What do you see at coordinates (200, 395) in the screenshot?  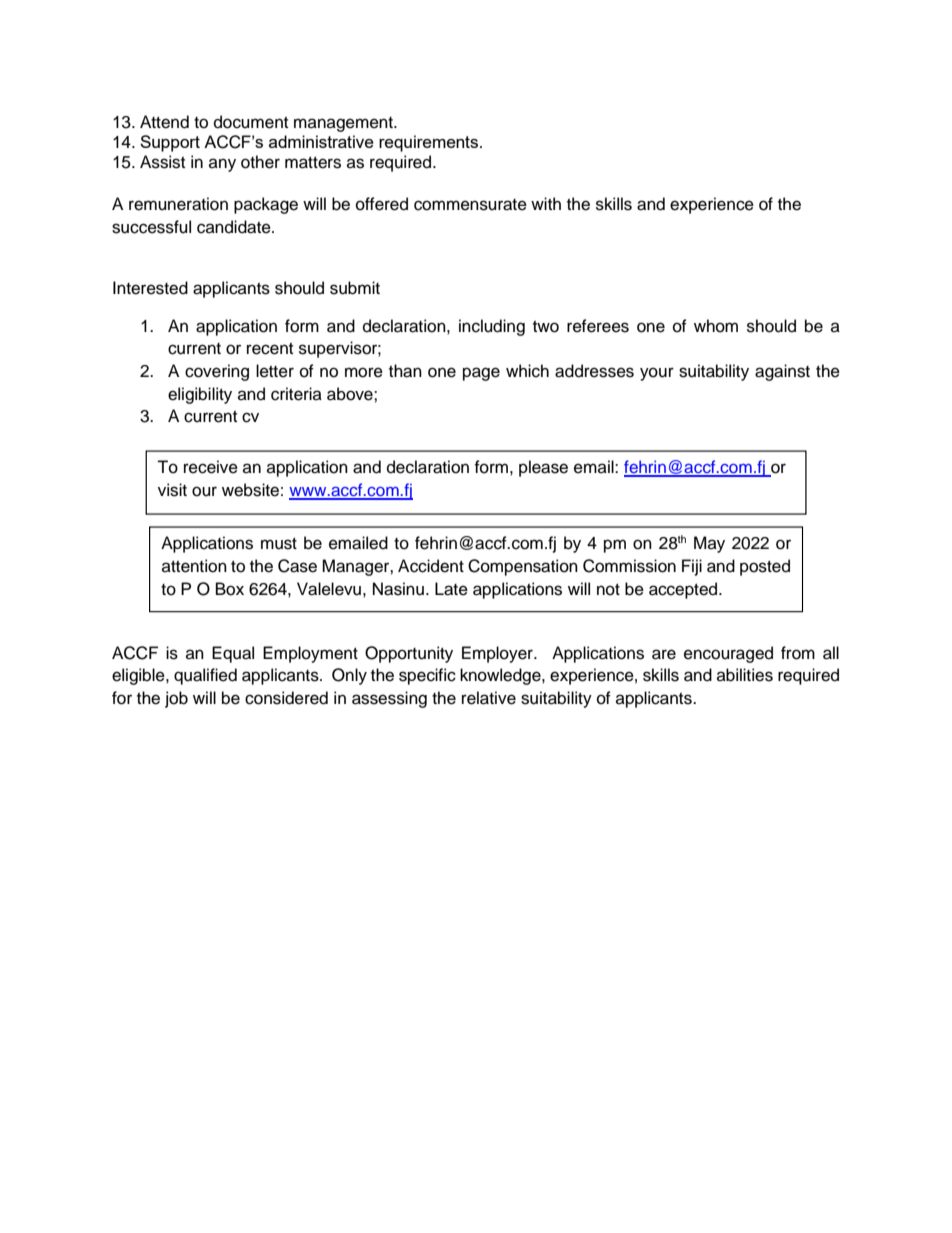 I see `eligibility` at bounding box center [200, 395].
